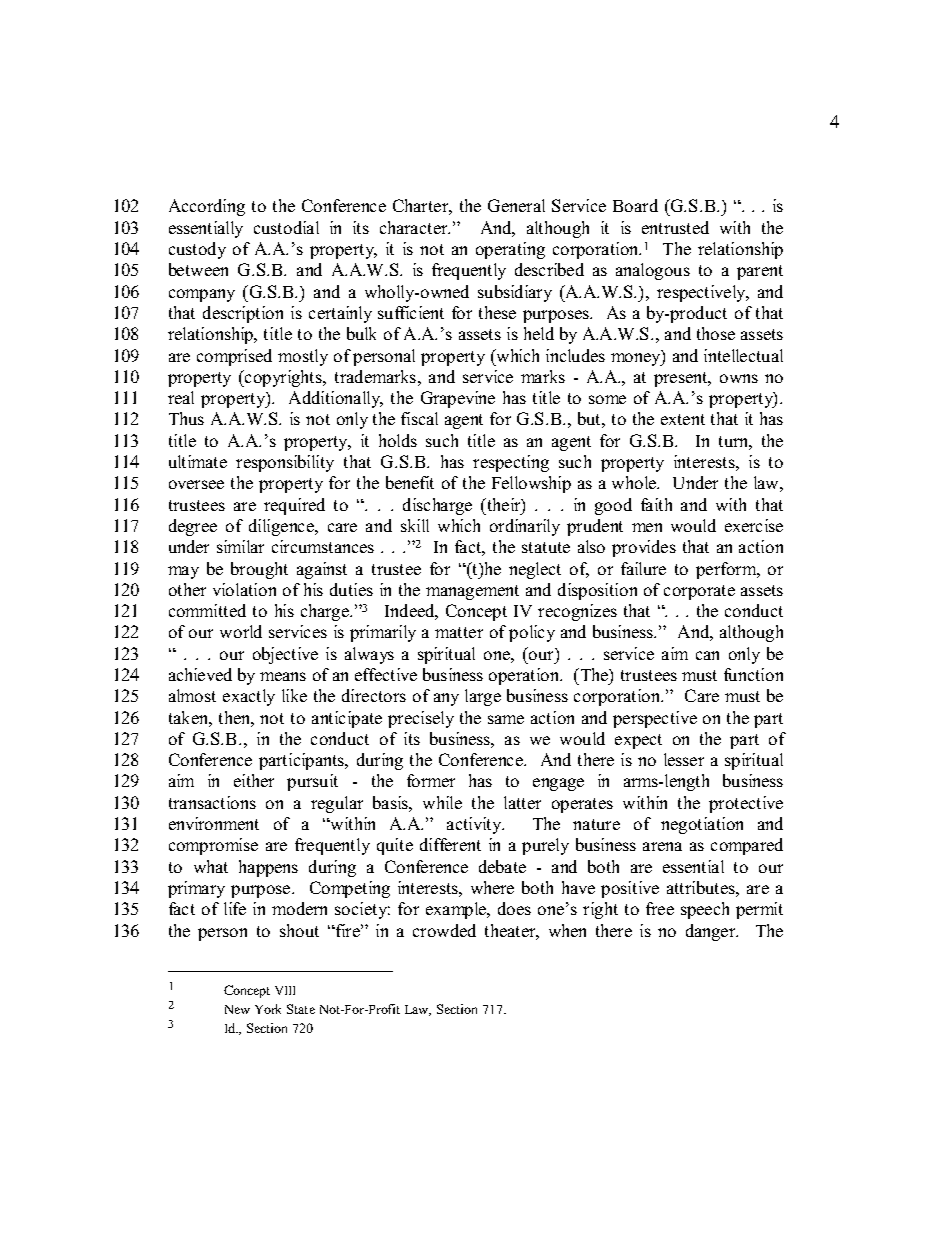  I want to click on entrusted, so click(675, 227).
